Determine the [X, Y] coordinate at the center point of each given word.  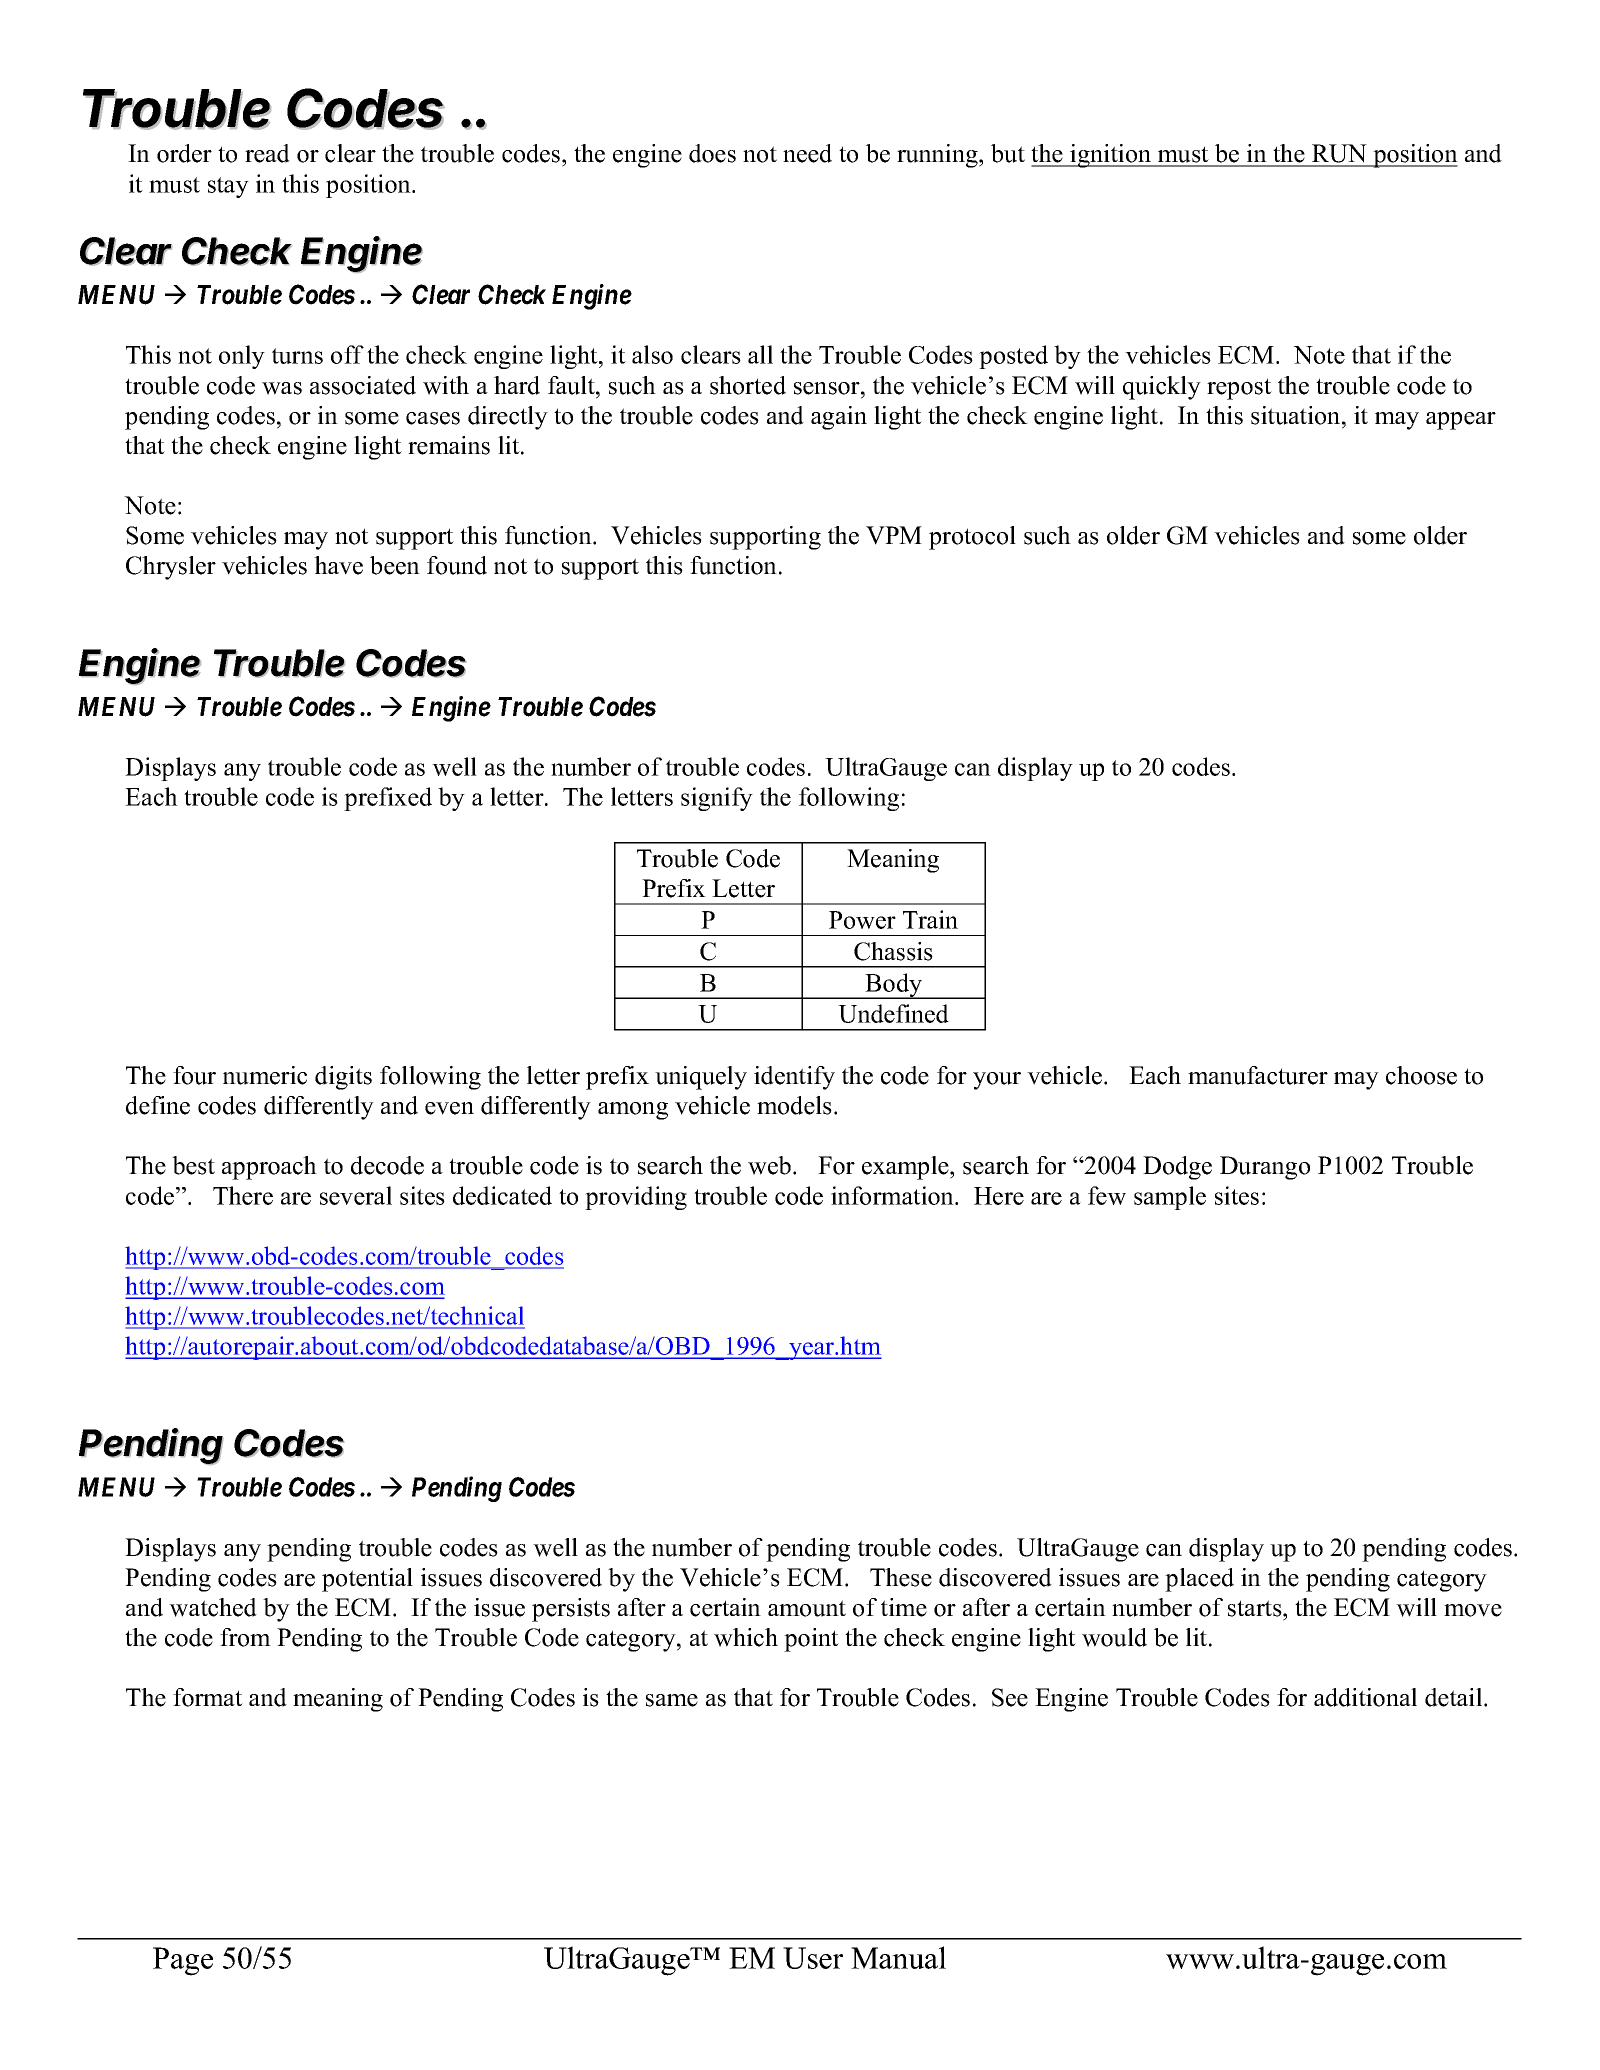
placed [1199, 1580]
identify [794, 1078]
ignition [1111, 156]
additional [1365, 1697]
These [901, 1577]
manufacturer [1258, 1075]
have [338, 565]
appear [1461, 421]
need [807, 153]
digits [343, 1078]
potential [367, 1580]
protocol [972, 538]
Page [183, 1961]
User [813, 1958]
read [267, 153]
